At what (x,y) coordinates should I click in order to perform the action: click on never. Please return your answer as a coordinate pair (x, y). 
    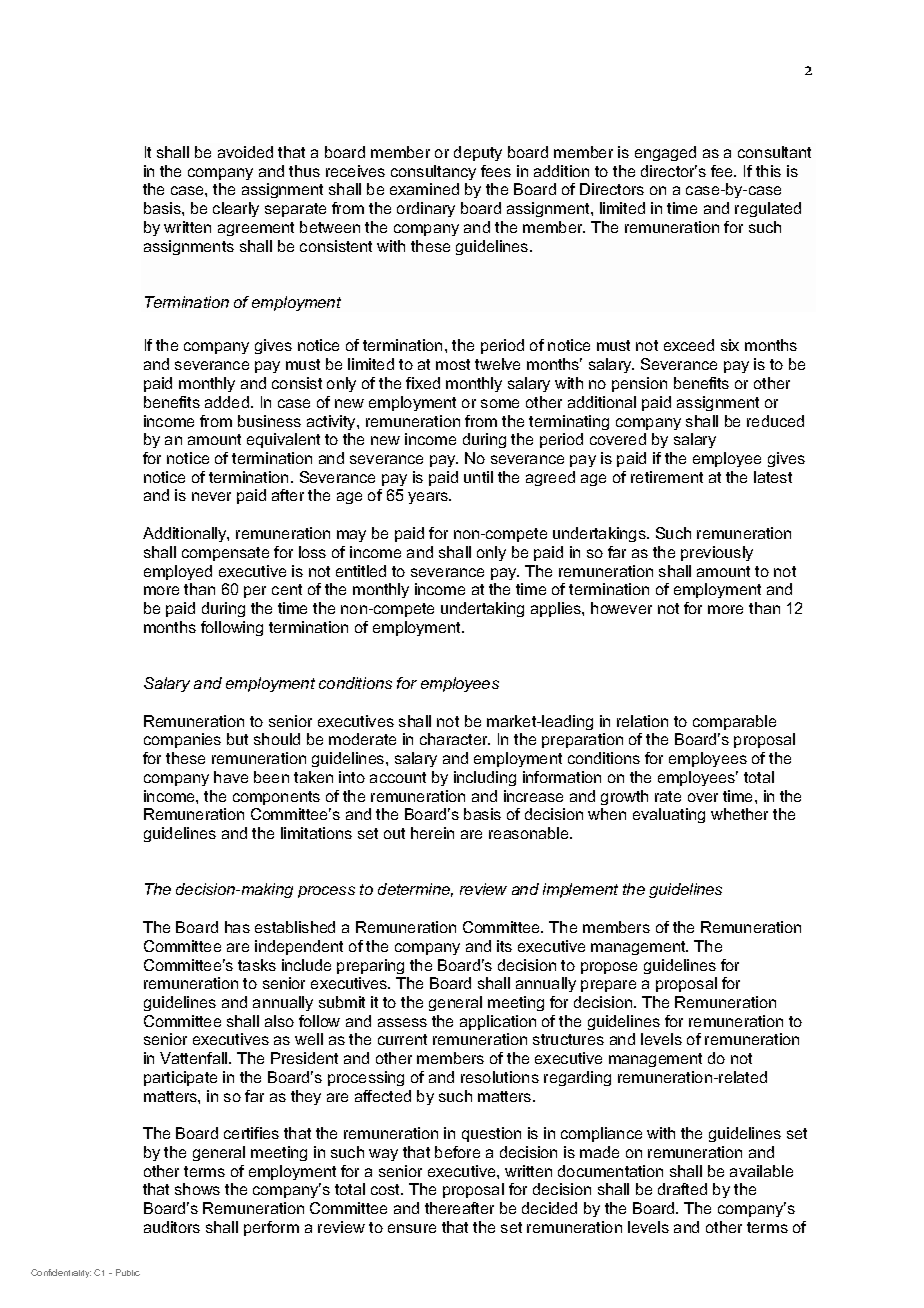
    Looking at the image, I should click on (211, 496).
